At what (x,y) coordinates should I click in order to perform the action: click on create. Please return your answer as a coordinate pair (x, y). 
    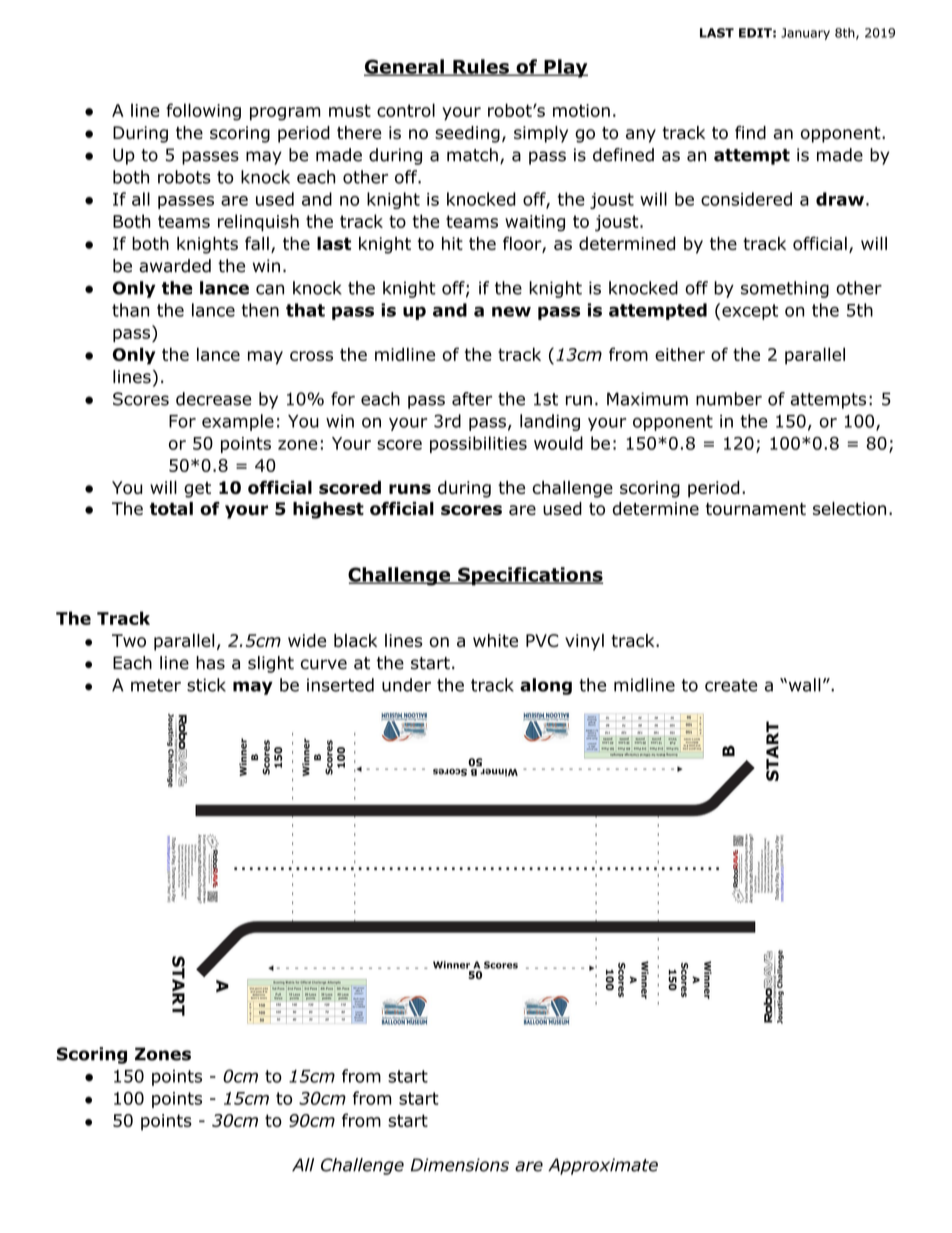
    Looking at the image, I should click on (731, 685).
